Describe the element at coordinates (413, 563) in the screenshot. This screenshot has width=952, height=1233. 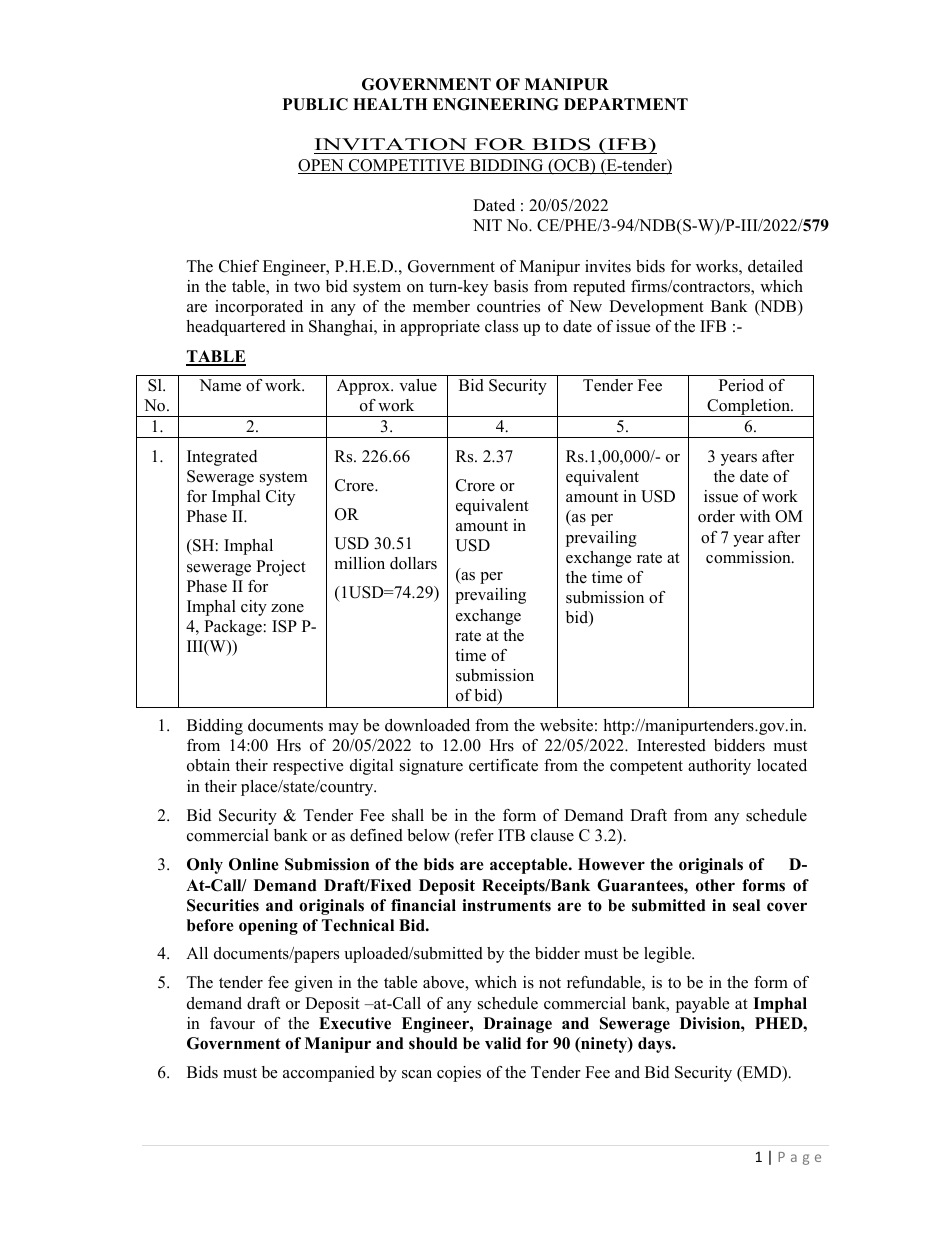
I see `dollars` at that location.
